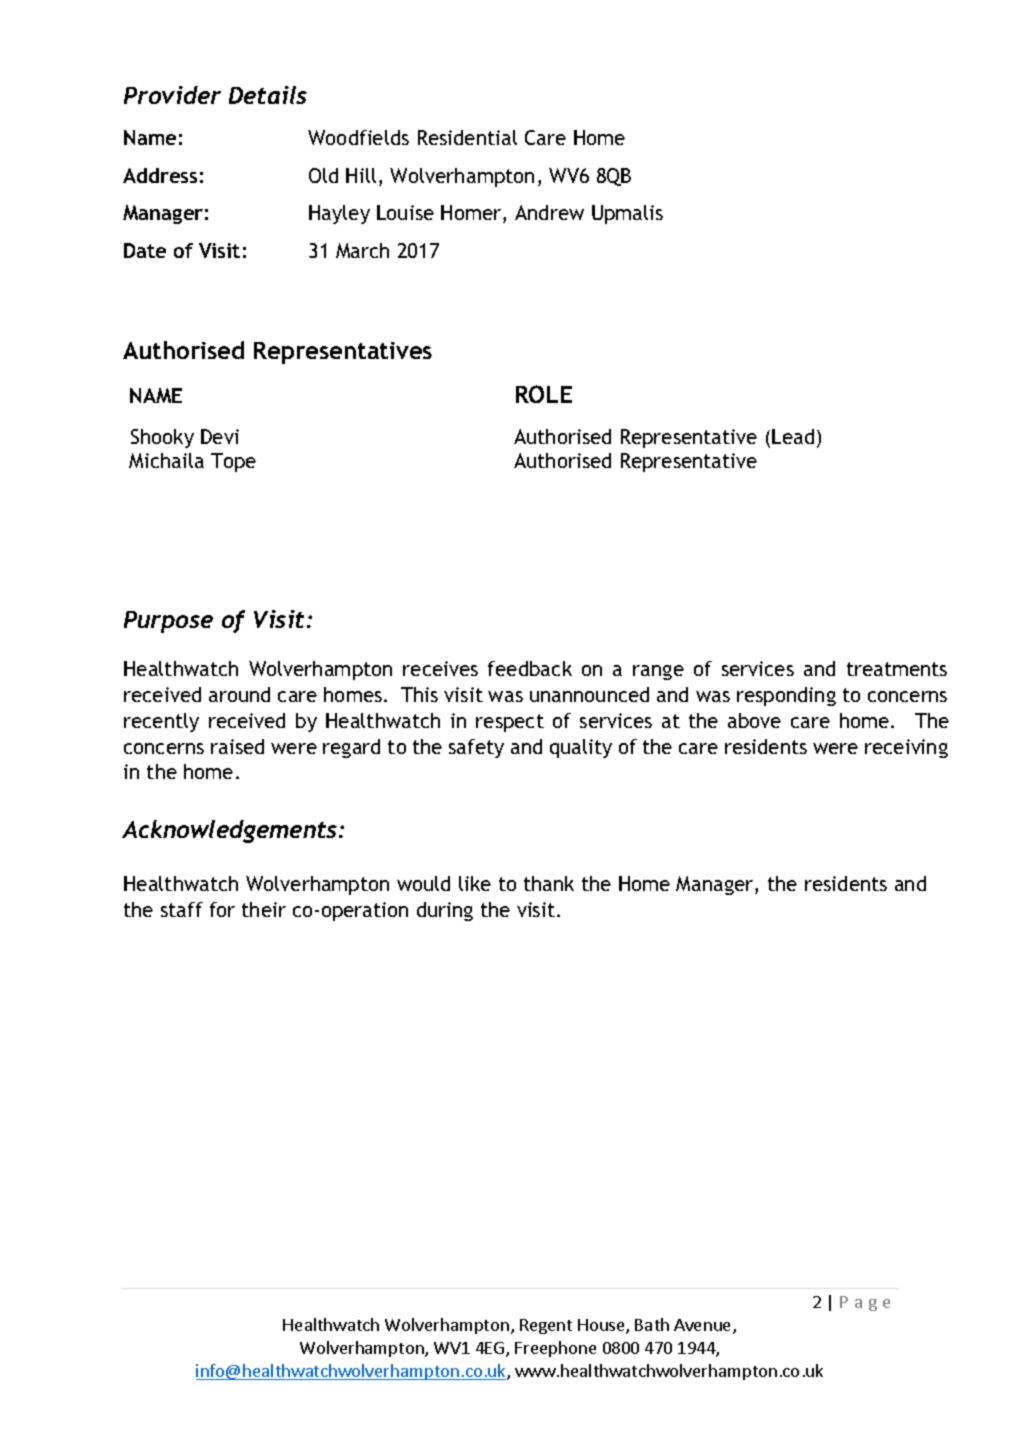  Describe the element at coordinates (467, 137) in the page. I see `Residential` at that location.
